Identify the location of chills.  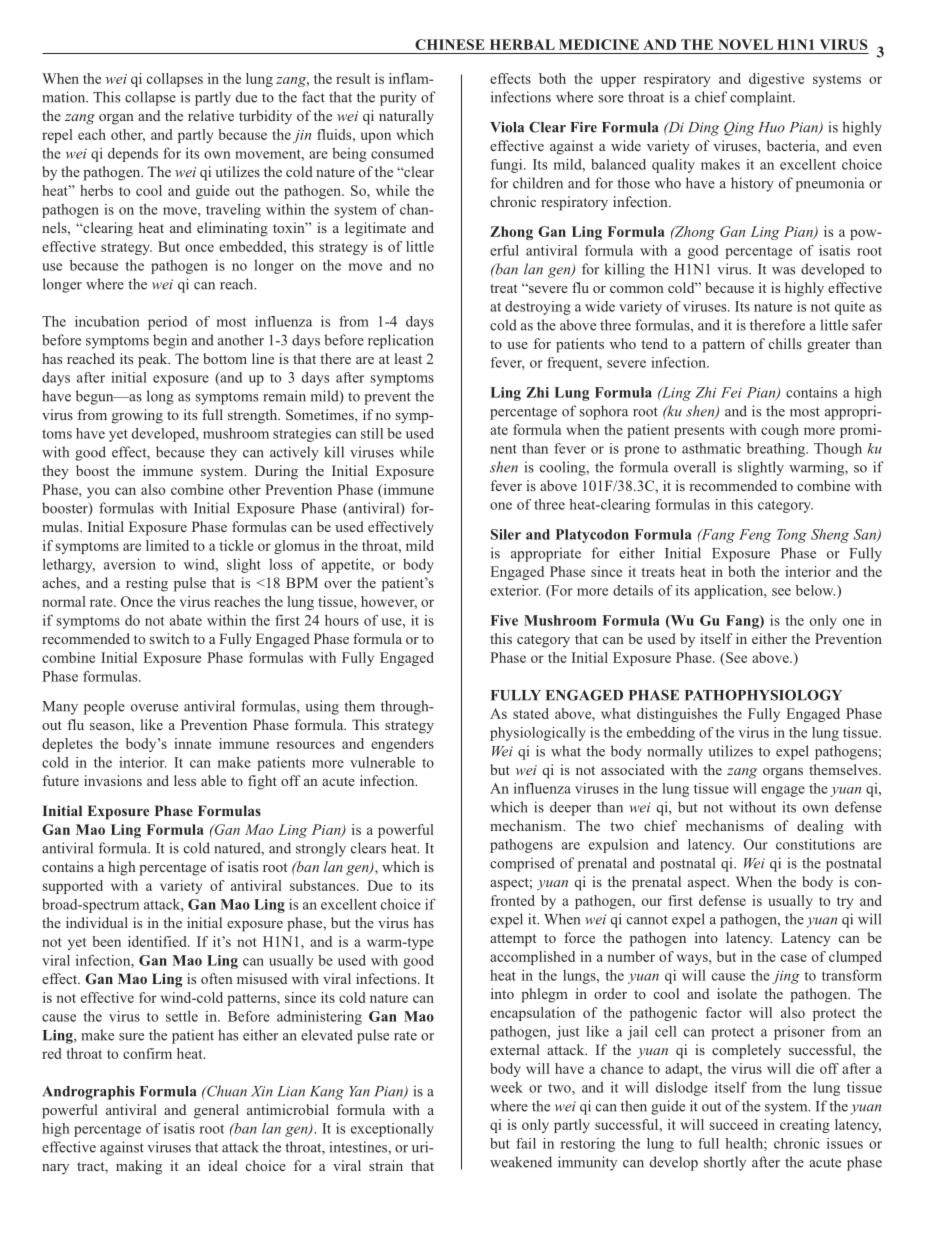
(785, 343).
